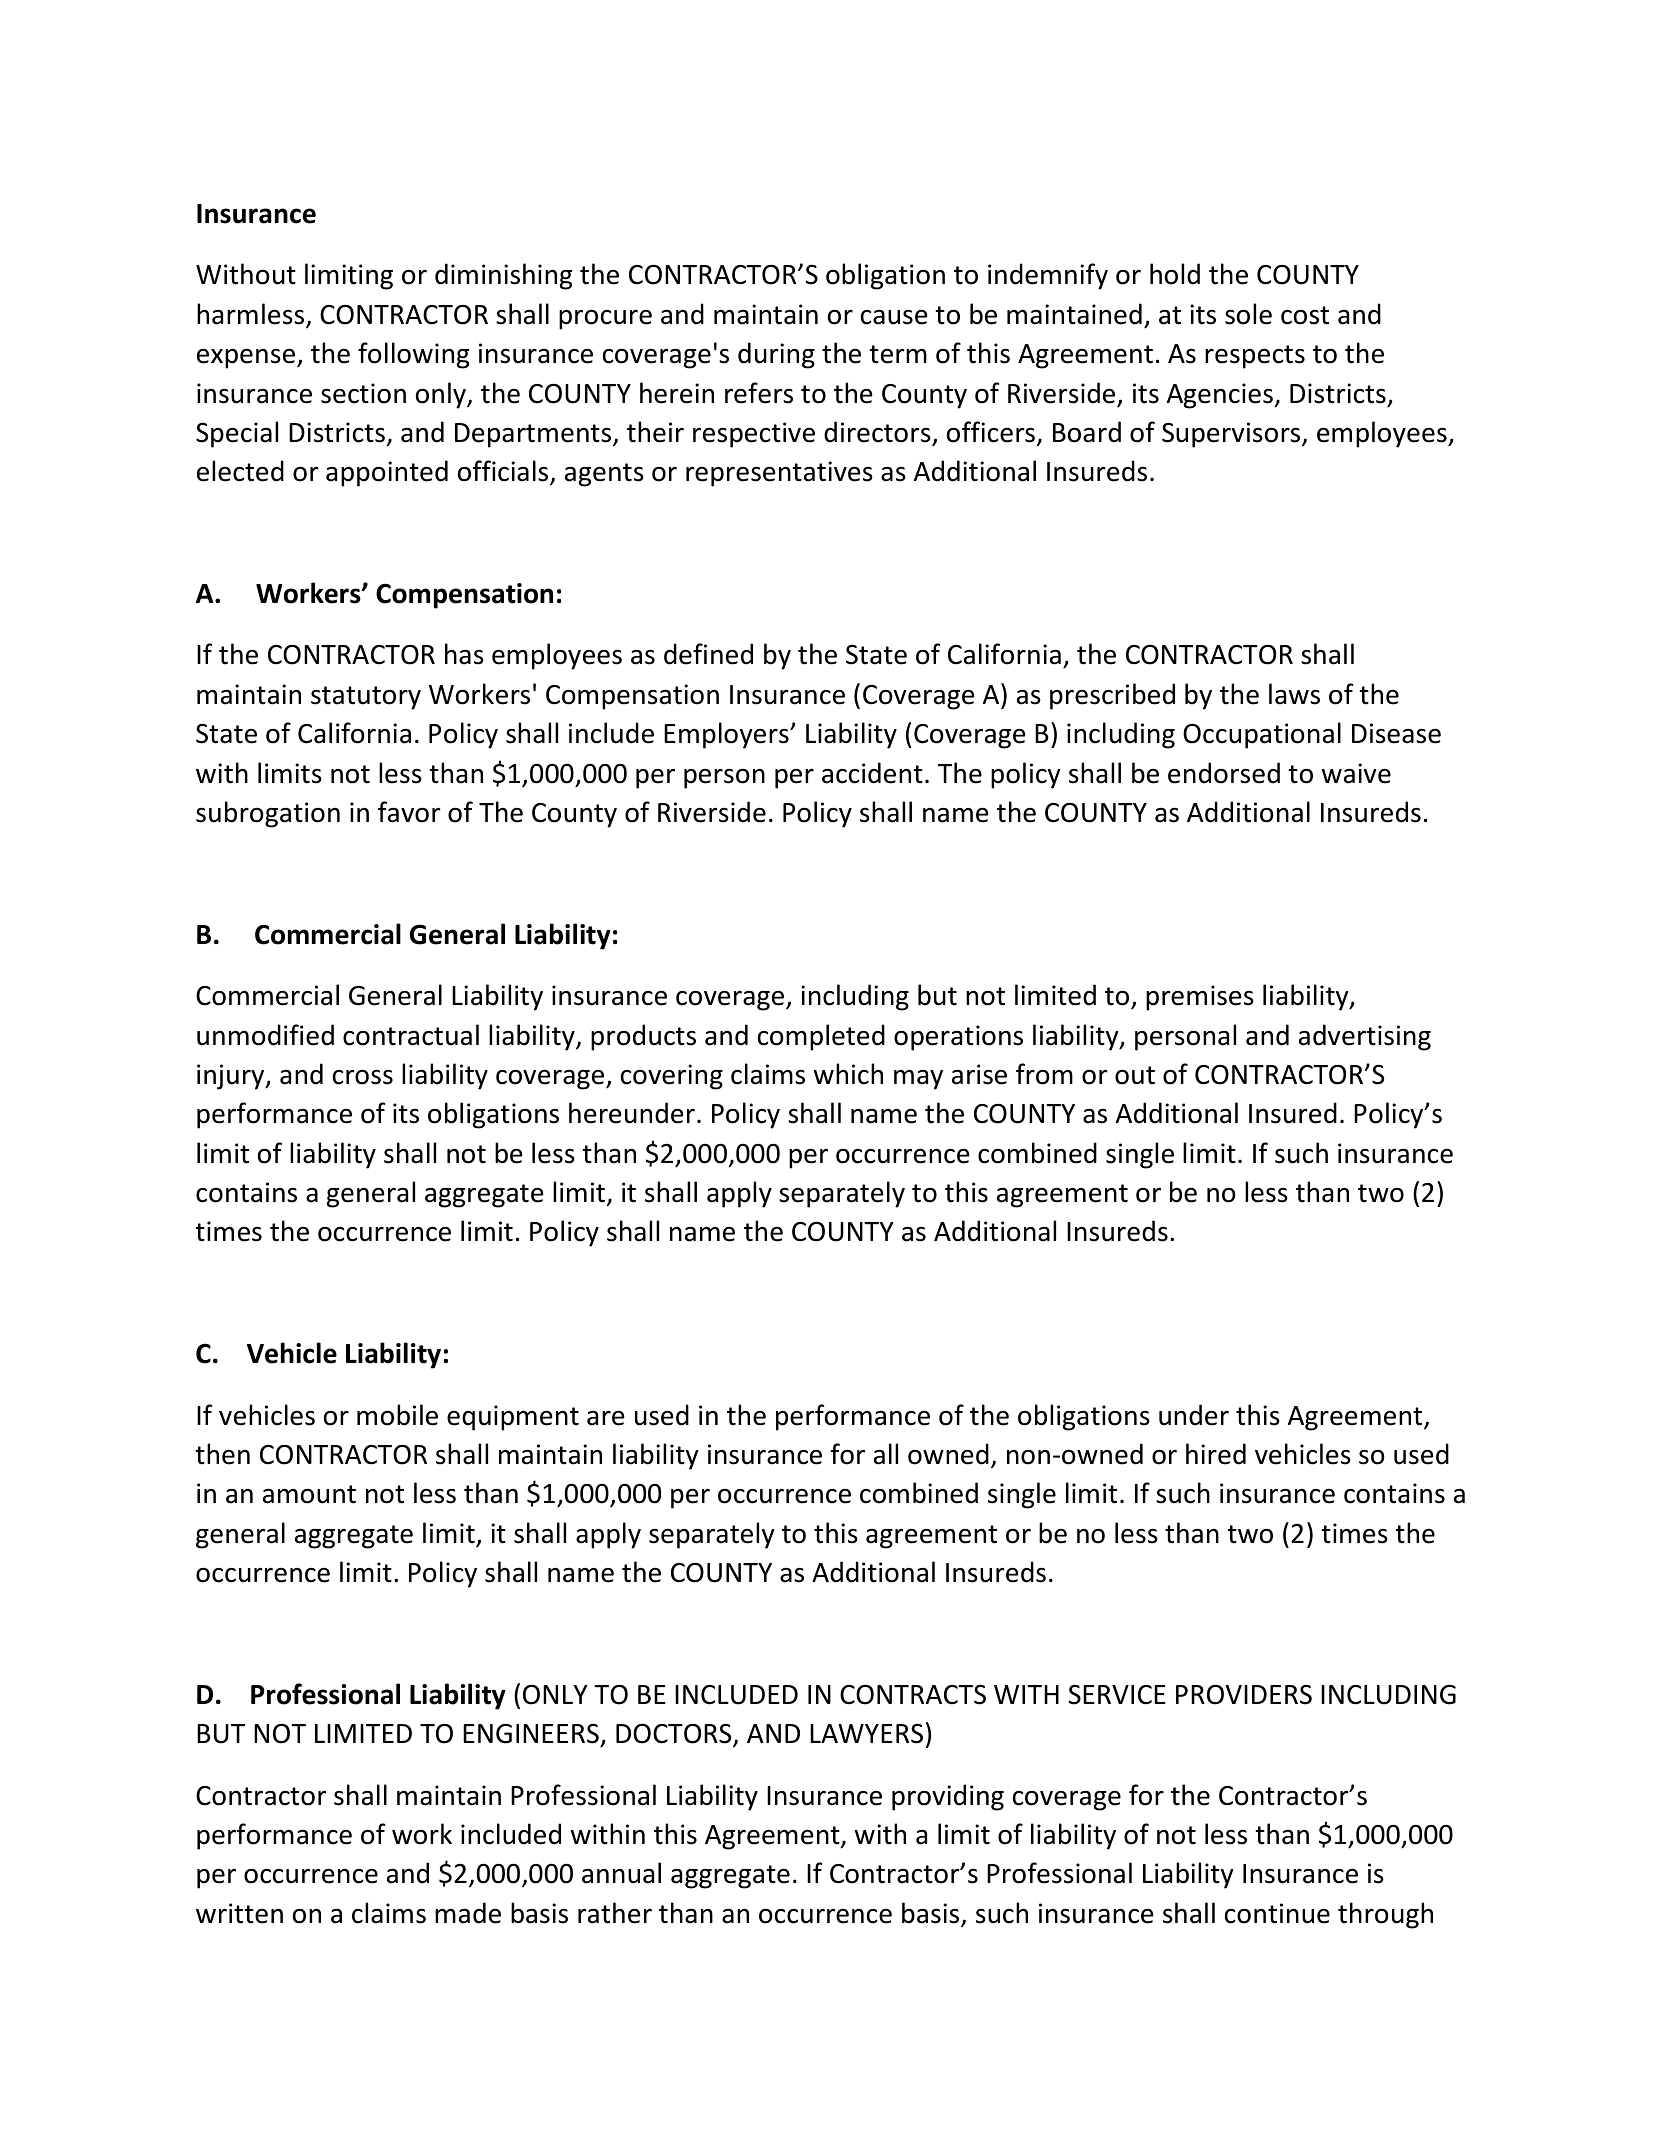 The width and height of the document is (1662, 2151). I want to click on following, so click(413, 355).
